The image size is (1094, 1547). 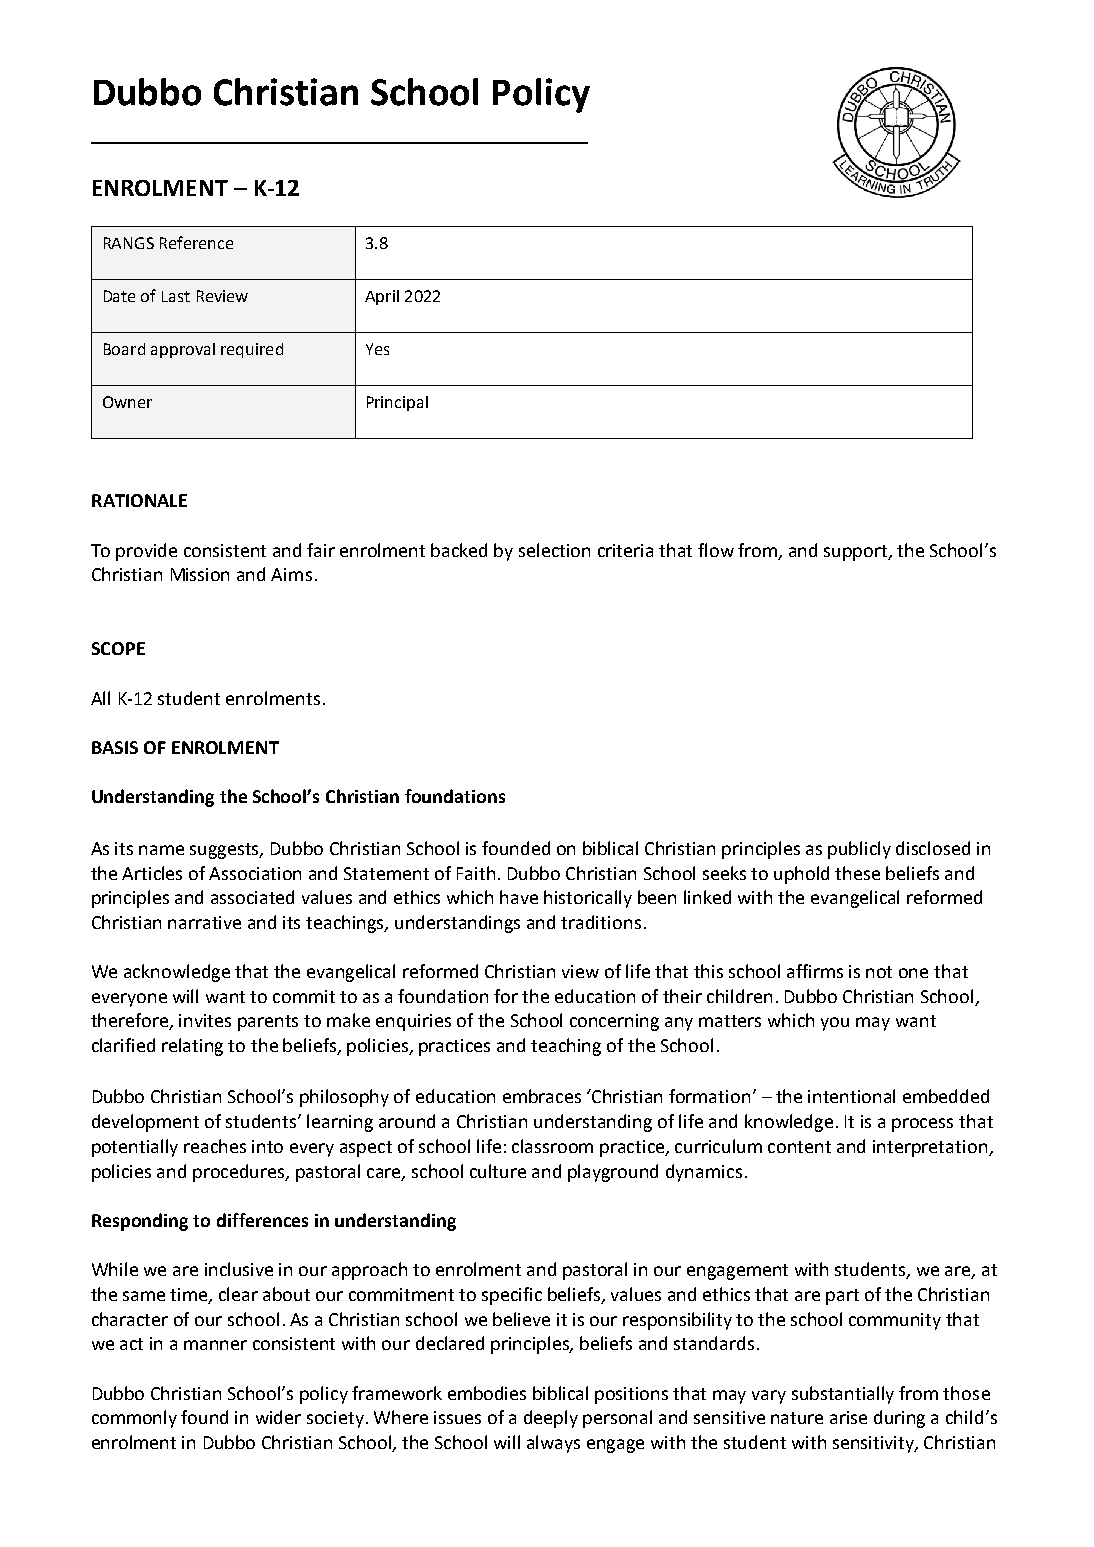 I want to click on Last, so click(x=176, y=296).
